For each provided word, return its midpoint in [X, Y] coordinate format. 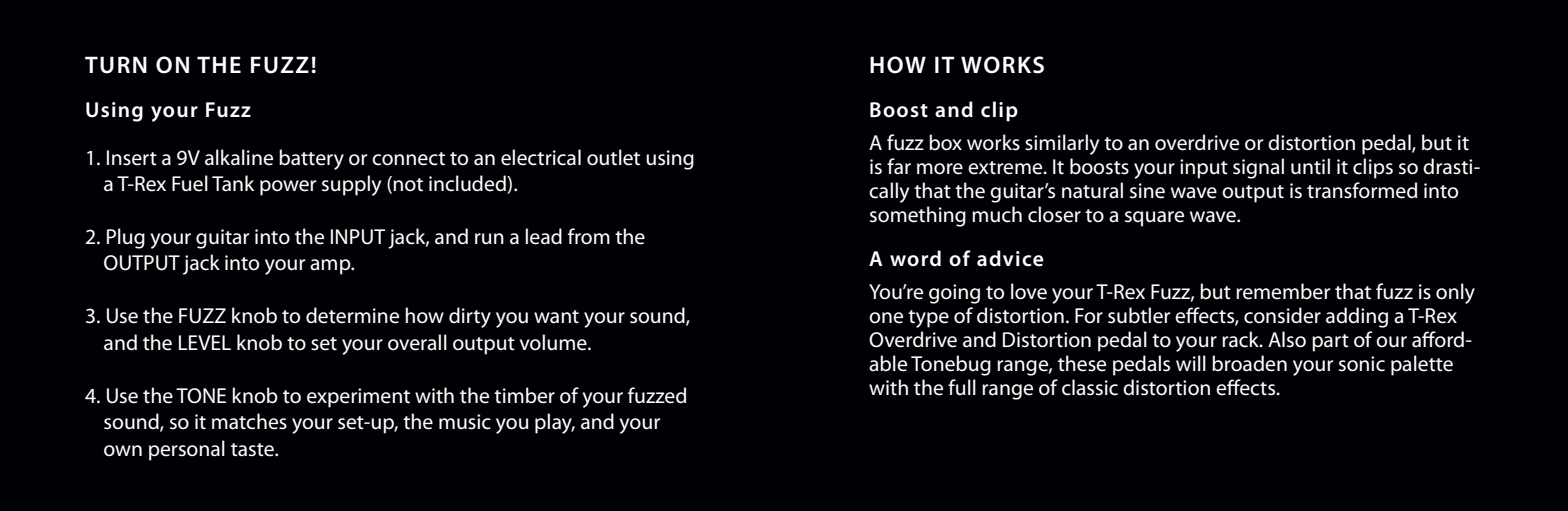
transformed [1362, 190]
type [928, 319]
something [918, 216]
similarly [1062, 144]
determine [352, 315]
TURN [116, 65]
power [288, 188]
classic [1090, 387]
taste [253, 450]
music [465, 422]
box [945, 142]
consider [1282, 315]
